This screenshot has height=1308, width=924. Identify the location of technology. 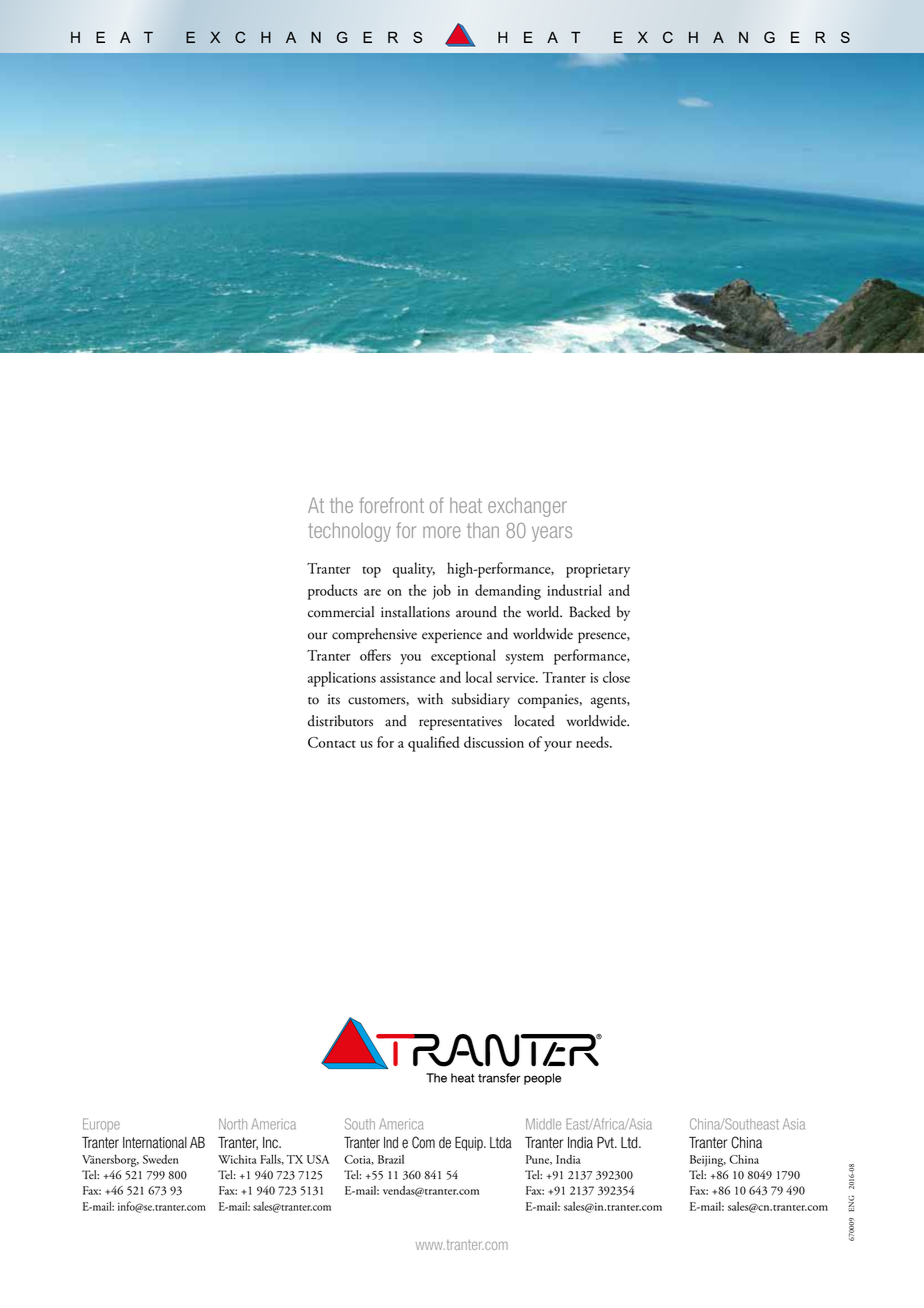
(350, 532).
